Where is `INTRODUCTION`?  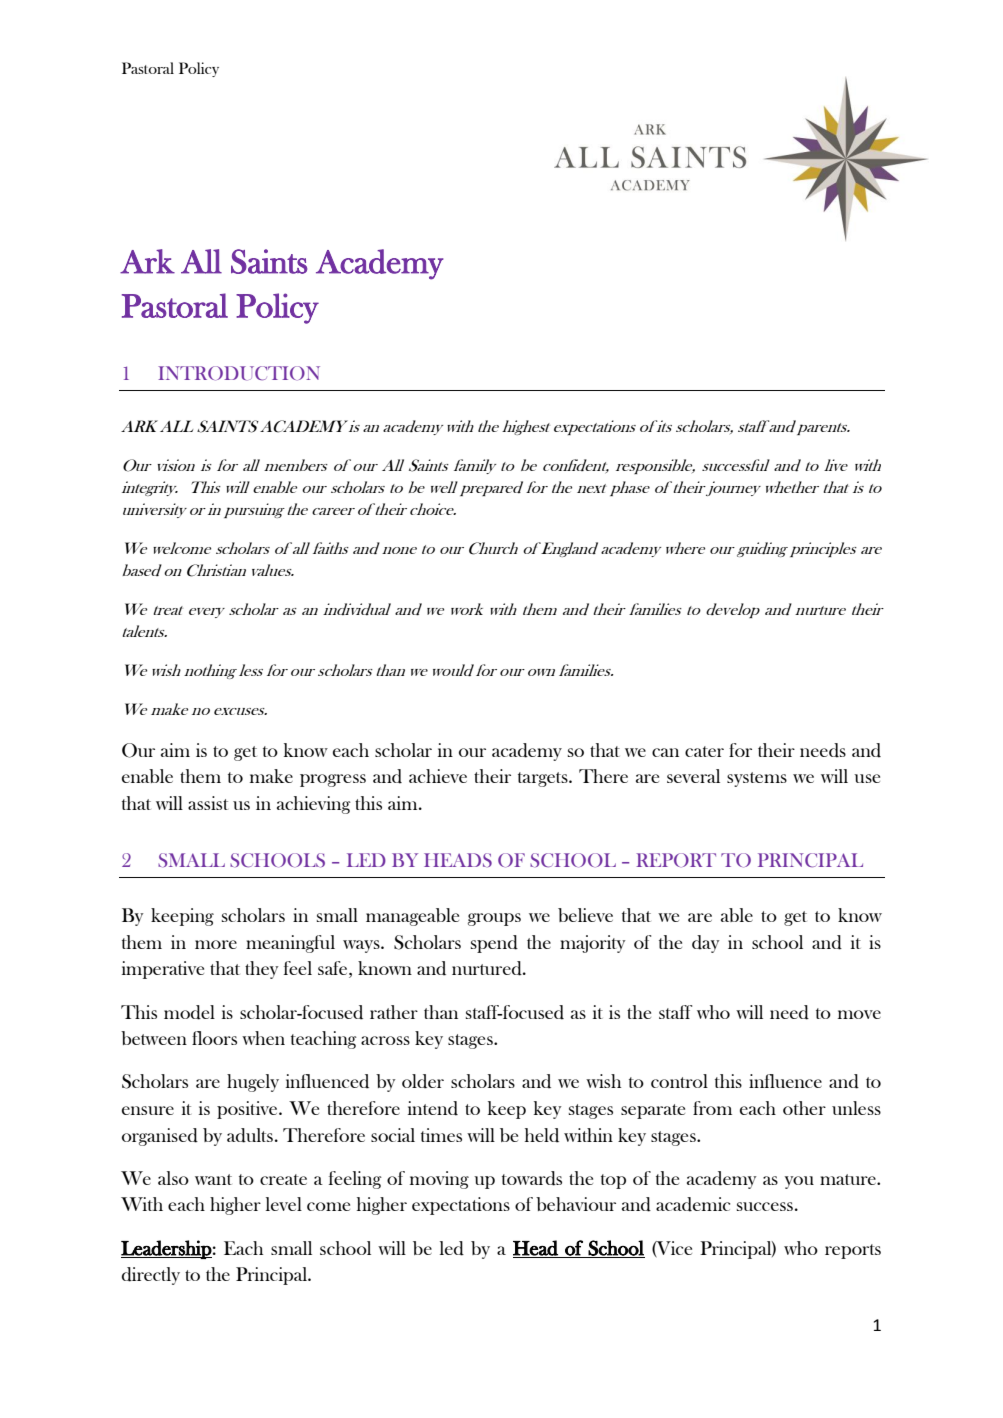
INTRODUCTION is located at coordinates (239, 373).
